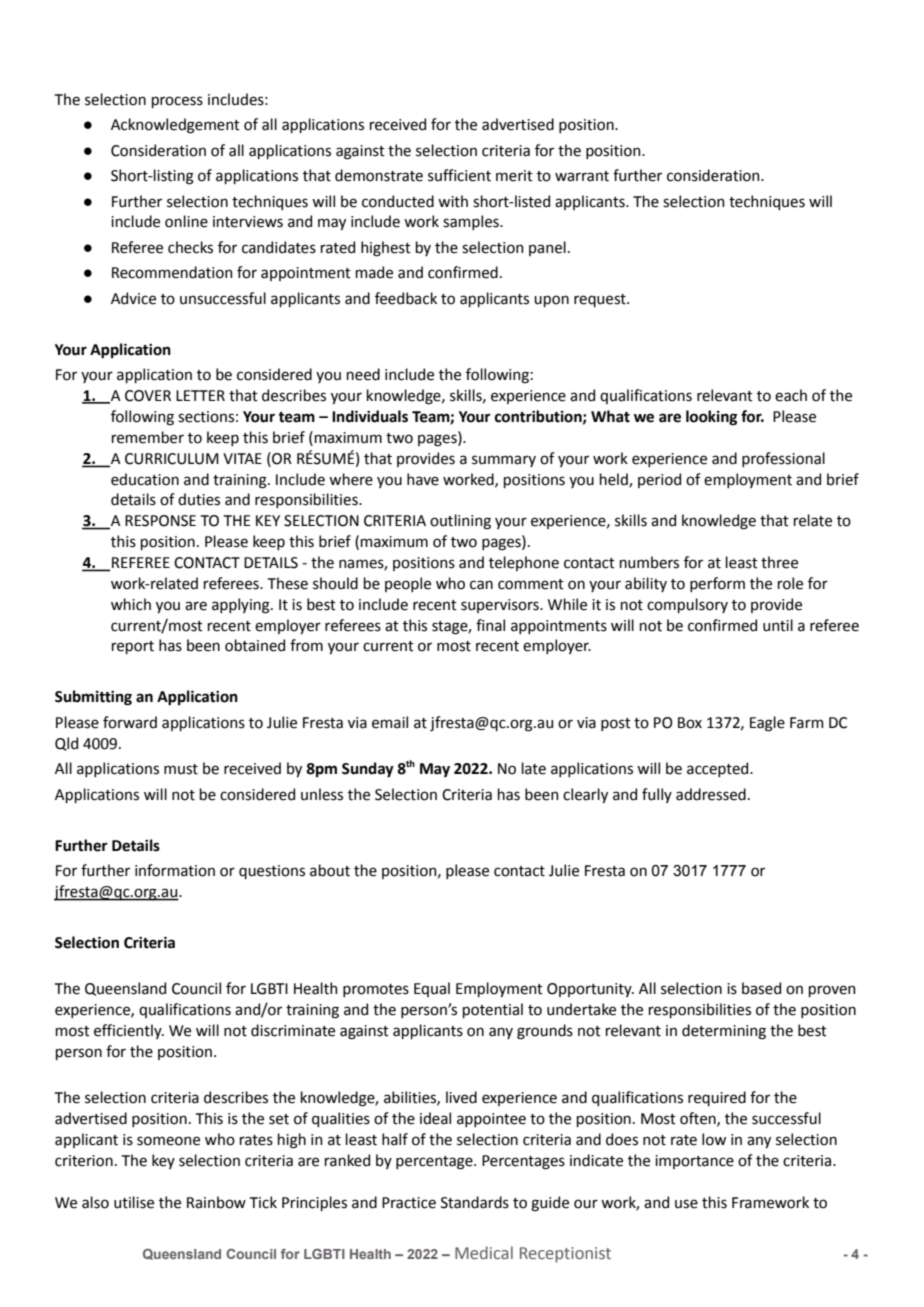  Describe the element at coordinates (582, 176) in the page. I see `warrant` at that location.
